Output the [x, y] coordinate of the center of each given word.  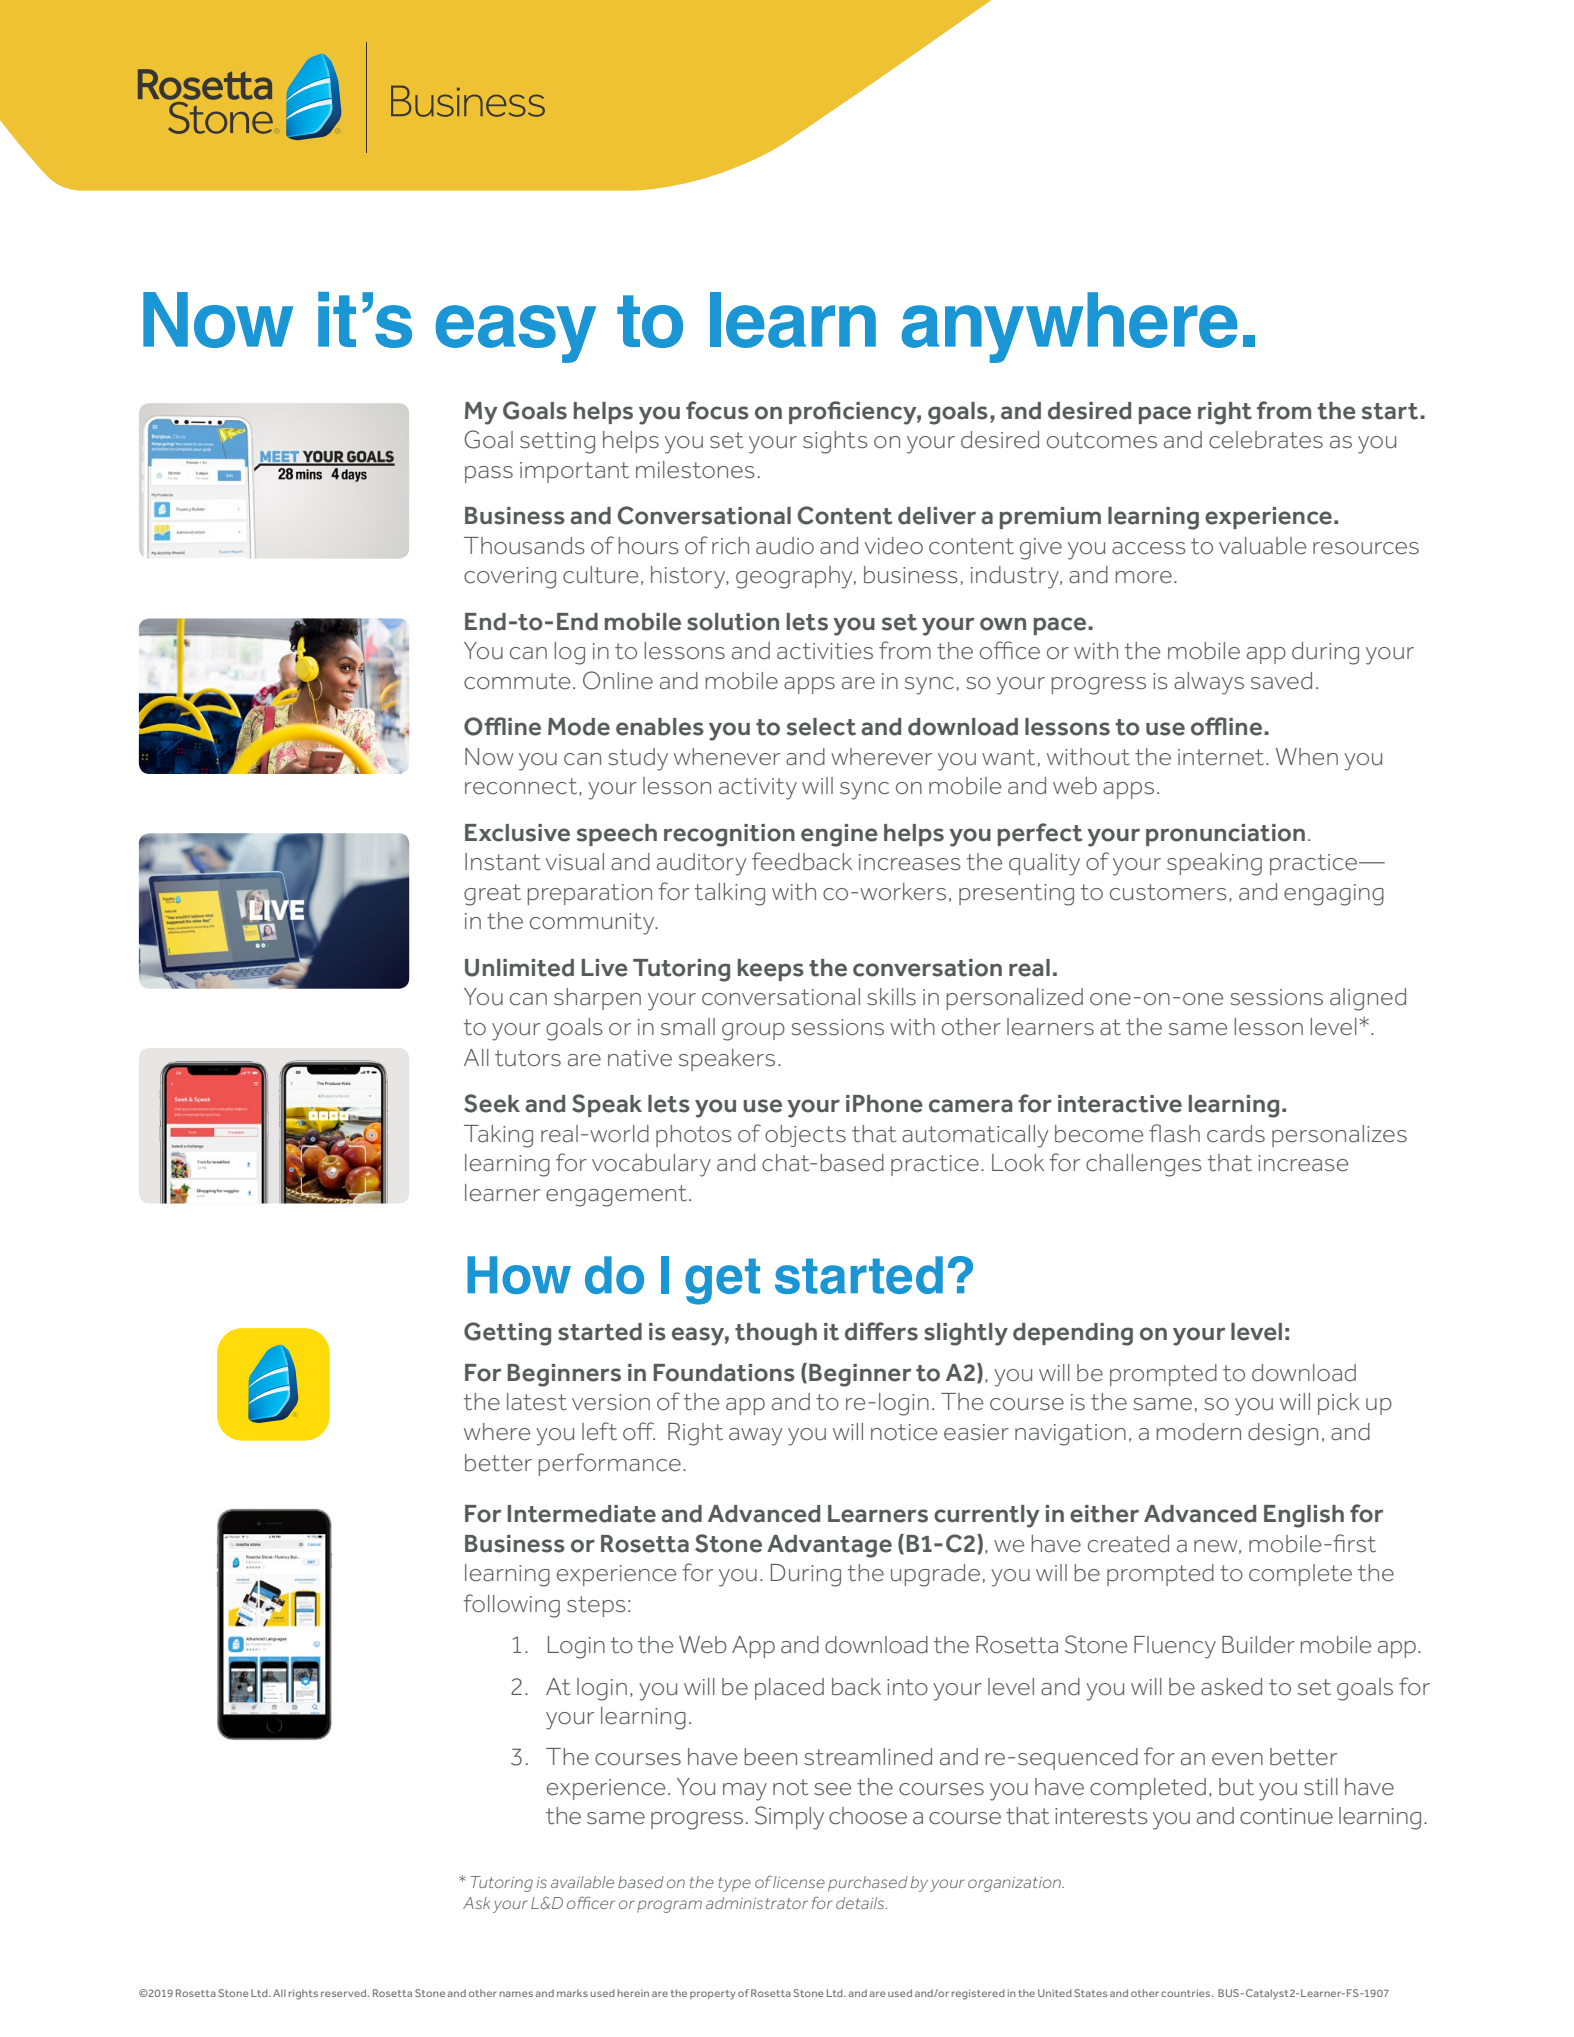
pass [489, 474]
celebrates [1266, 440]
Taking [498, 1136]
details [861, 1903]
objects [805, 1136]
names [516, 1994]
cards [1236, 1134]
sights [835, 442]
